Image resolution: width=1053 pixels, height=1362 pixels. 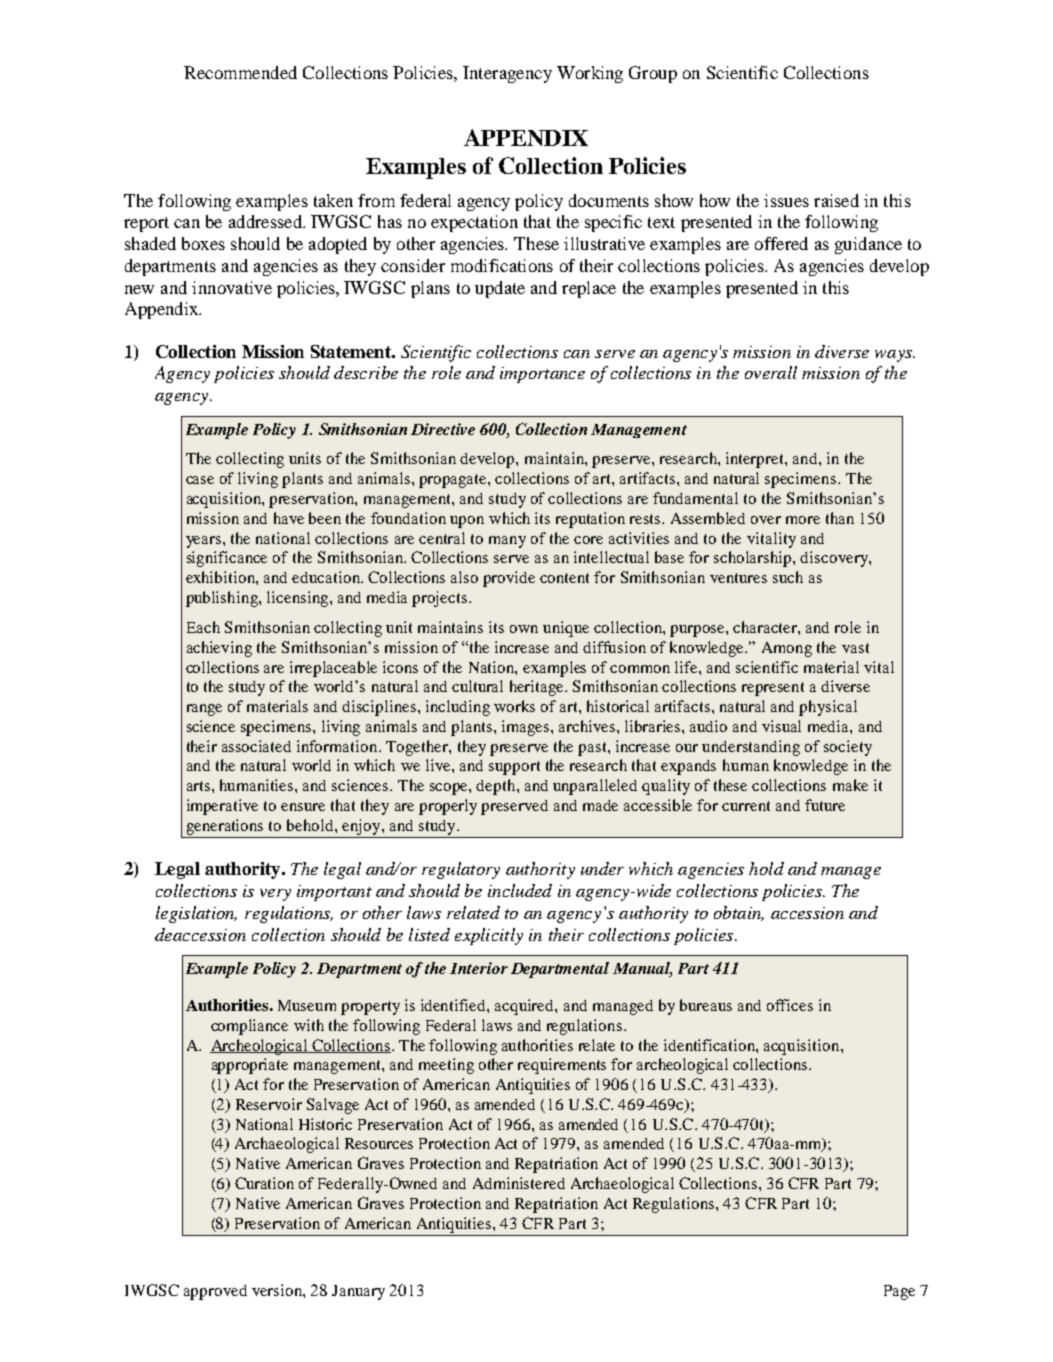 I want to click on innovative, so click(x=232, y=287).
